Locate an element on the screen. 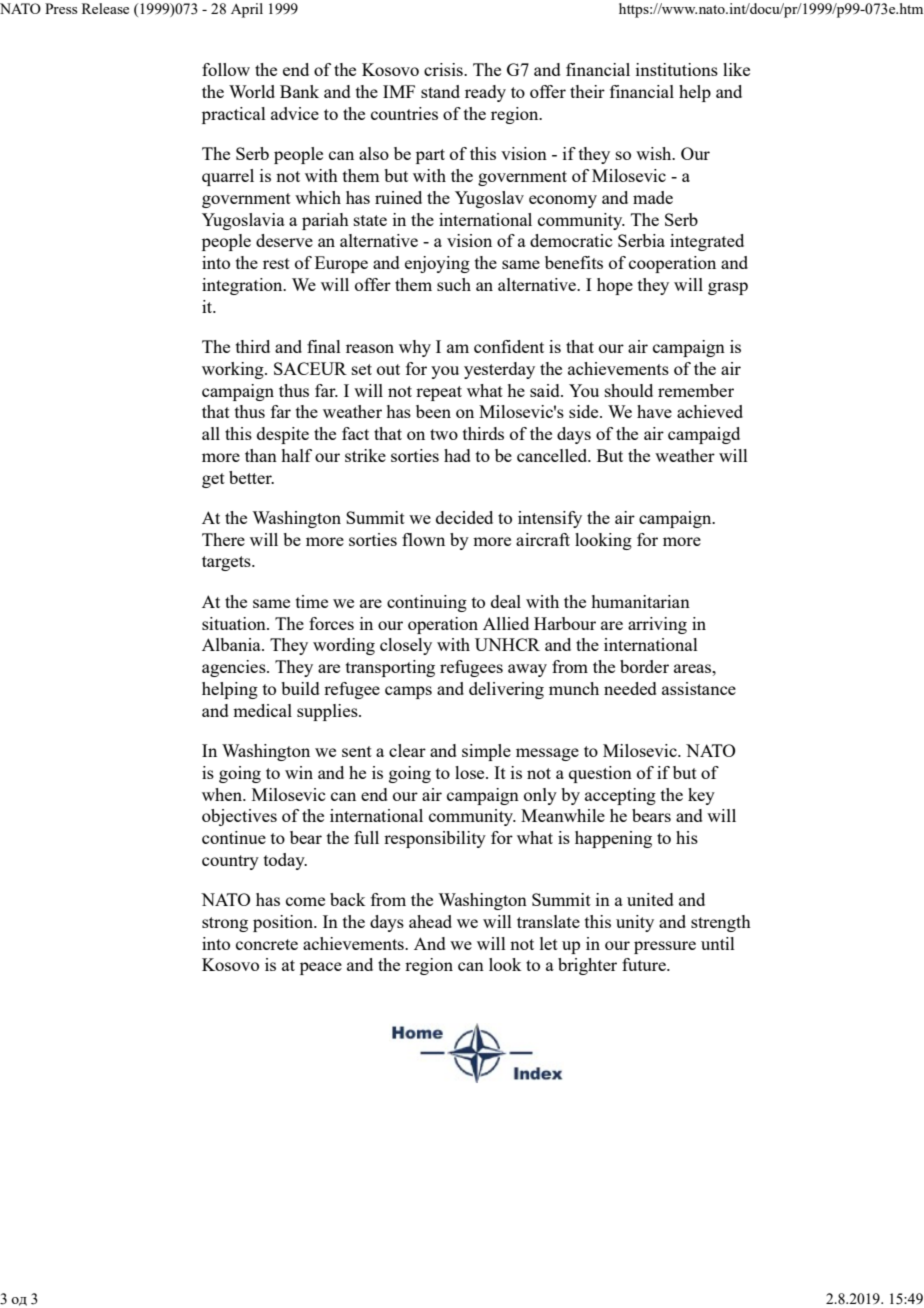 This screenshot has width=924, height=1308. why is located at coordinates (415, 348).
